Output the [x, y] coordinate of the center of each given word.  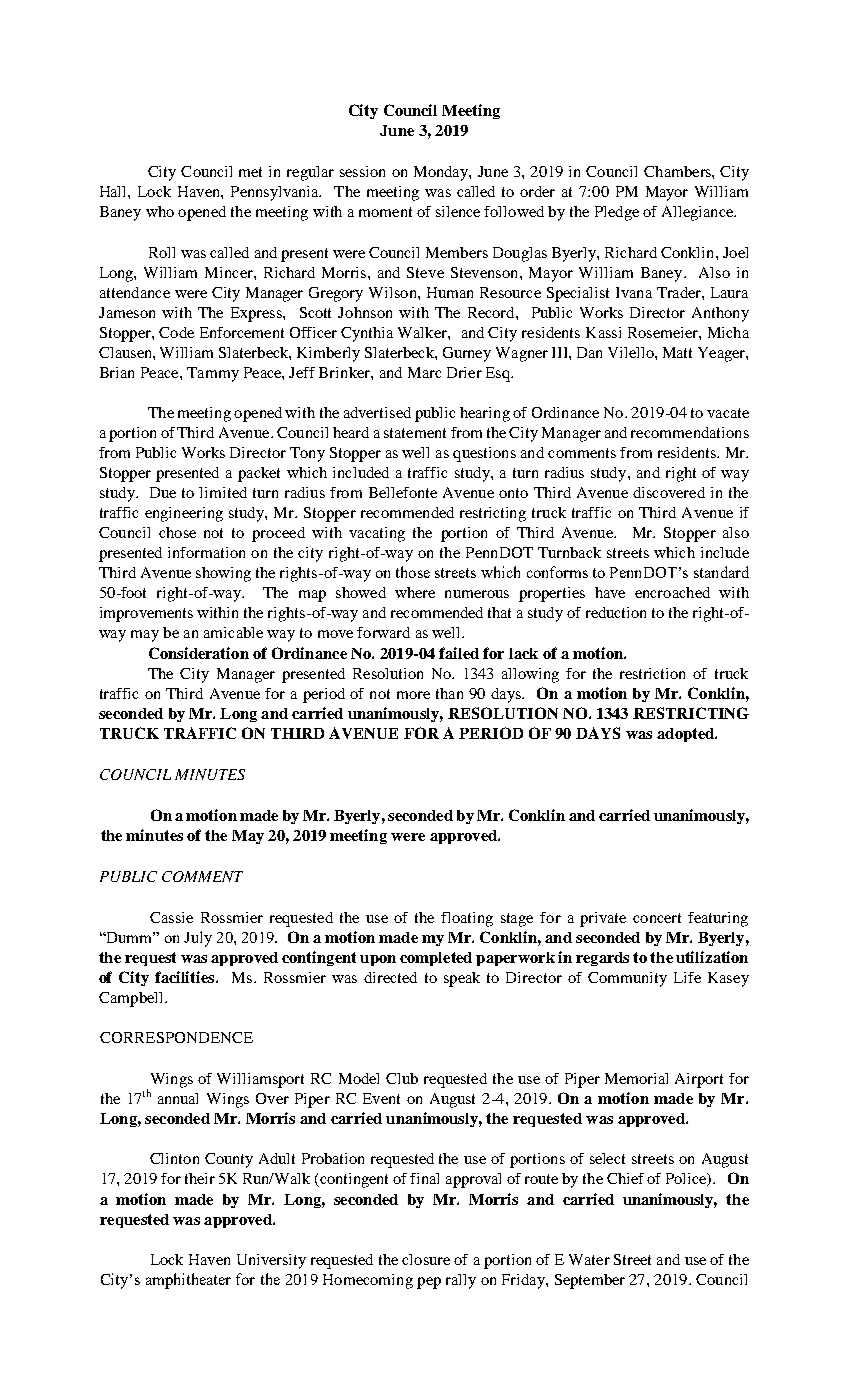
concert [657, 918]
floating [467, 919]
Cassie [171, 917]
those [413, 572]
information [206, 552]
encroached [672, 592]
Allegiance [699, 213]
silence [458, 211]
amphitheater [188, 1281]
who [160, 211]
